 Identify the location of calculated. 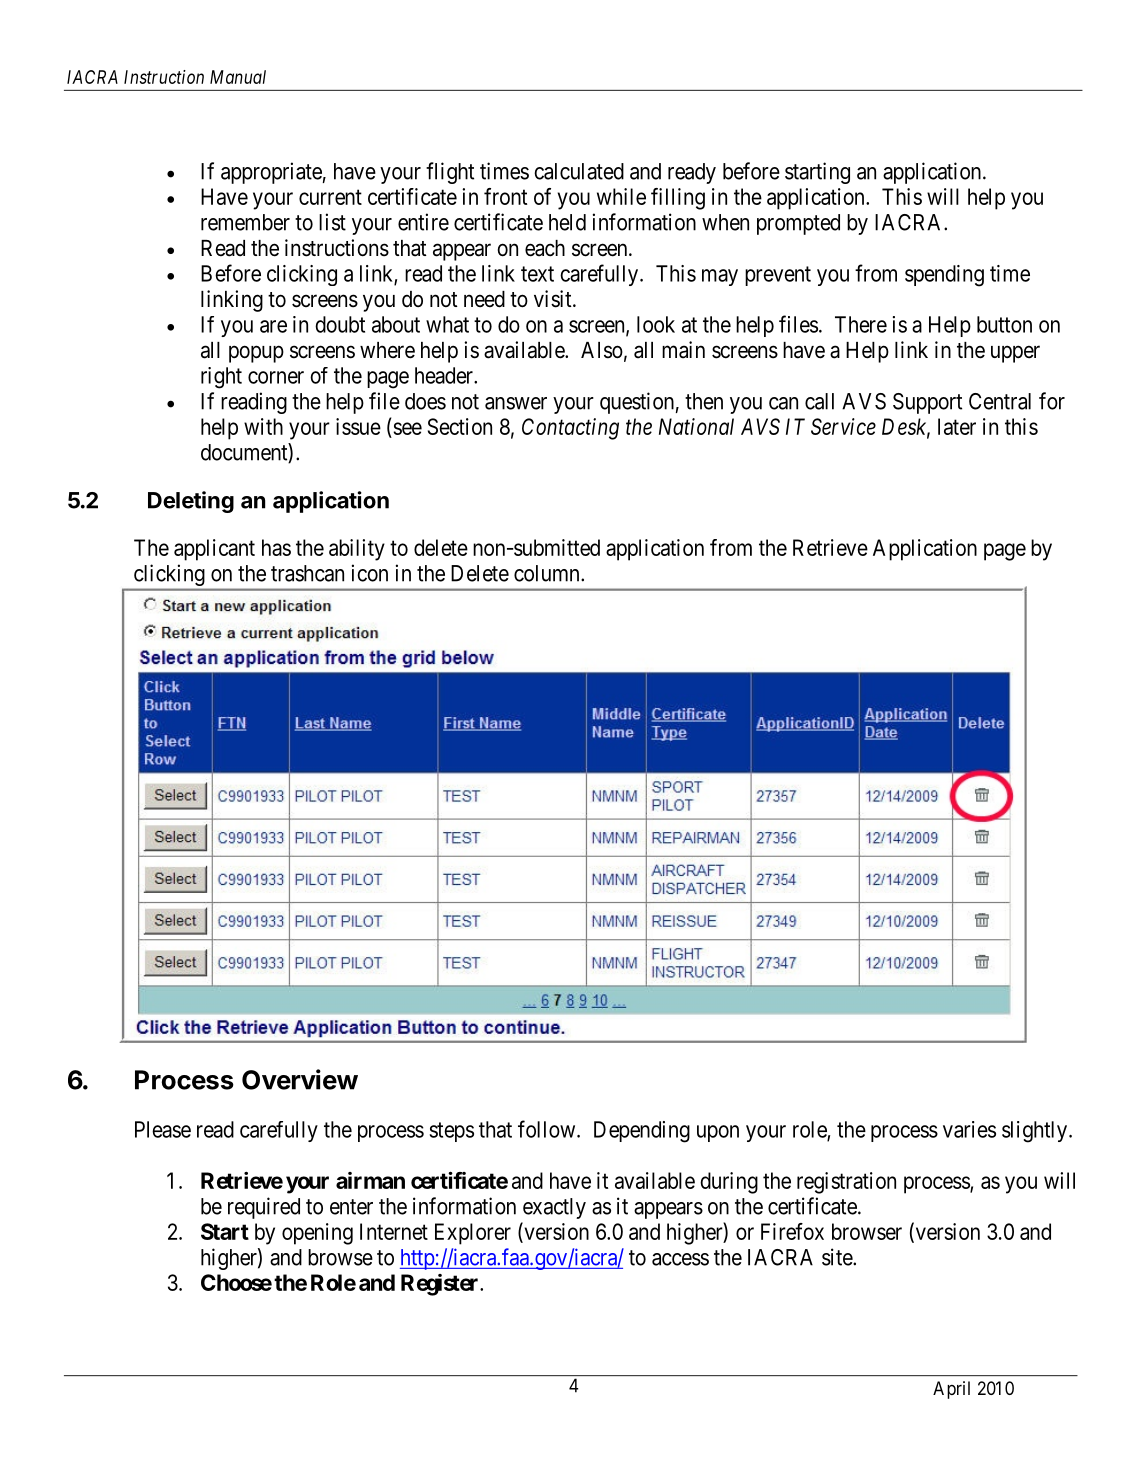
(579, 171).
